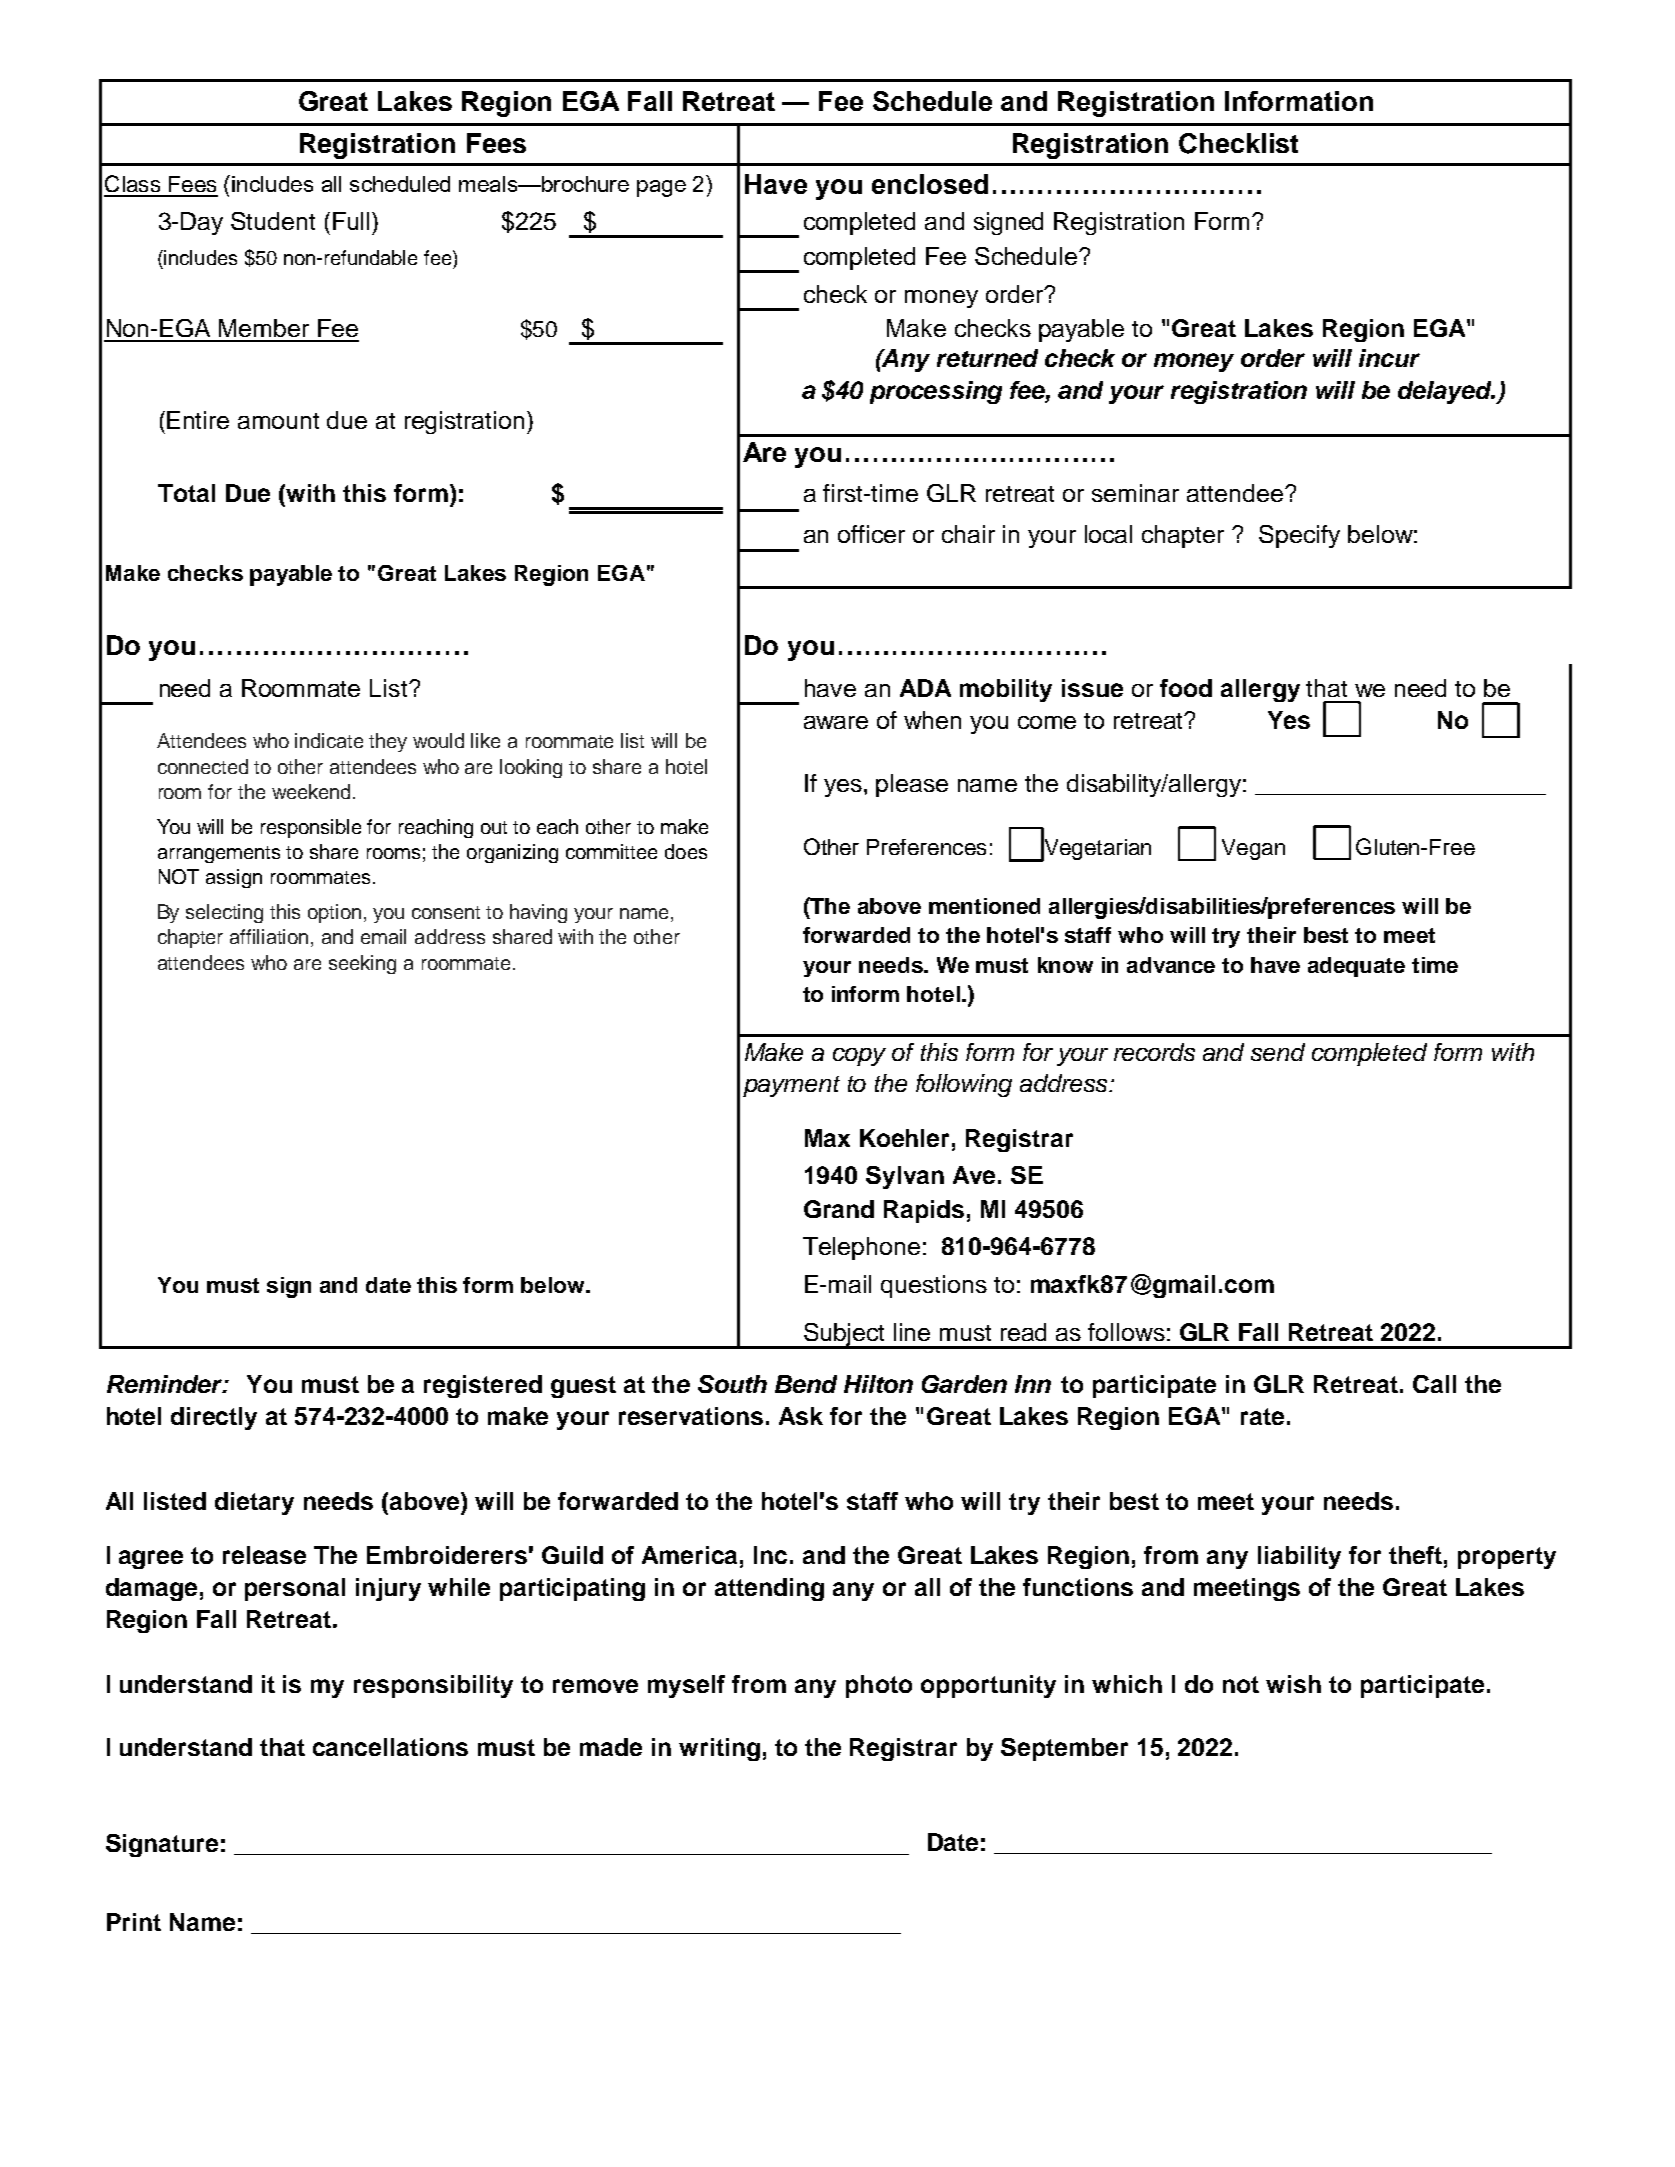  What do you see at coordinates (134, 1922) in the page?
I see `Print` at bounding box center [134, 1922].
